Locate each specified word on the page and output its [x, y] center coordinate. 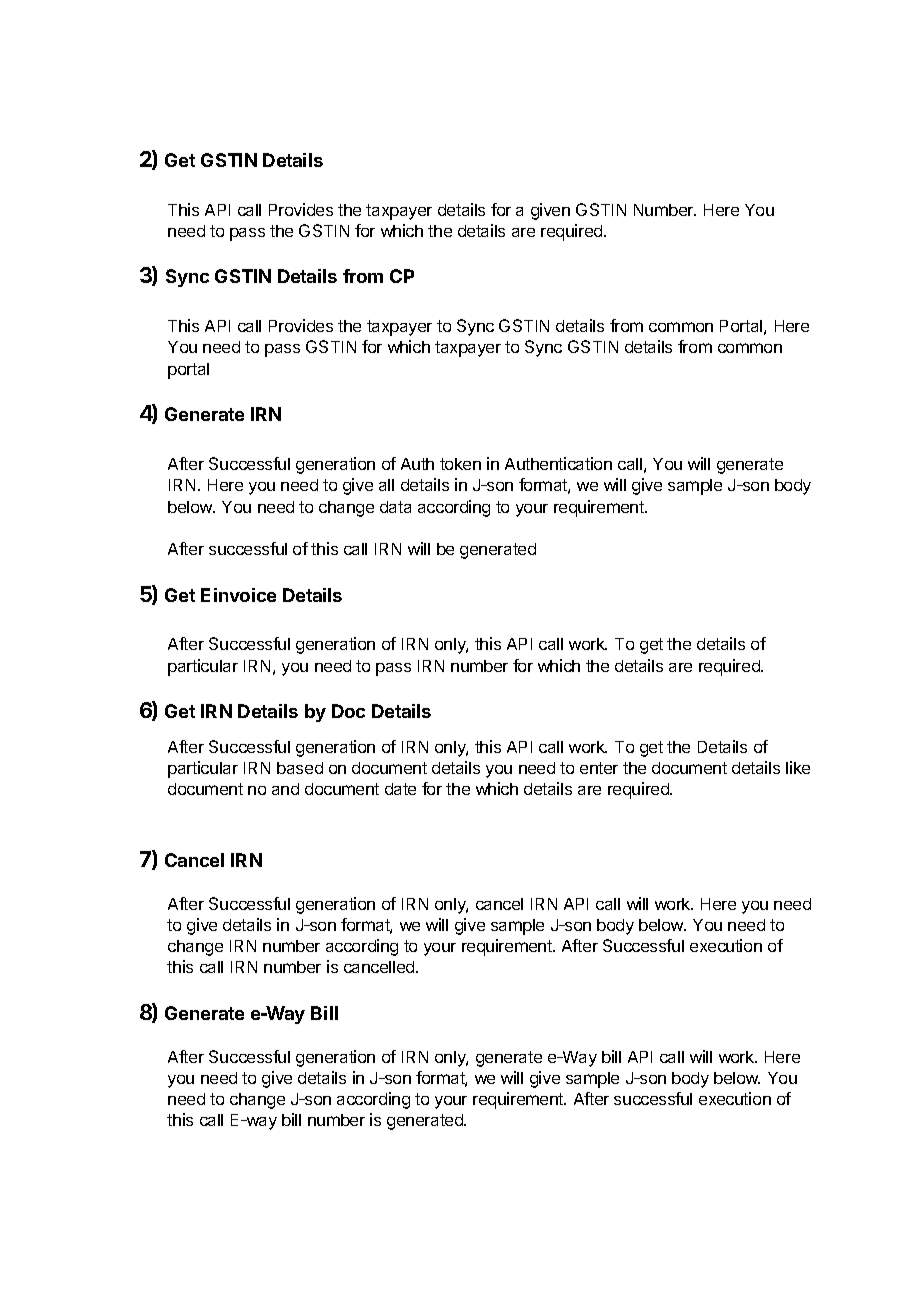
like [798, 767]
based [300, 768]
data [395, 507]
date [400, 789]
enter [599, 768]
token [460, 464]
